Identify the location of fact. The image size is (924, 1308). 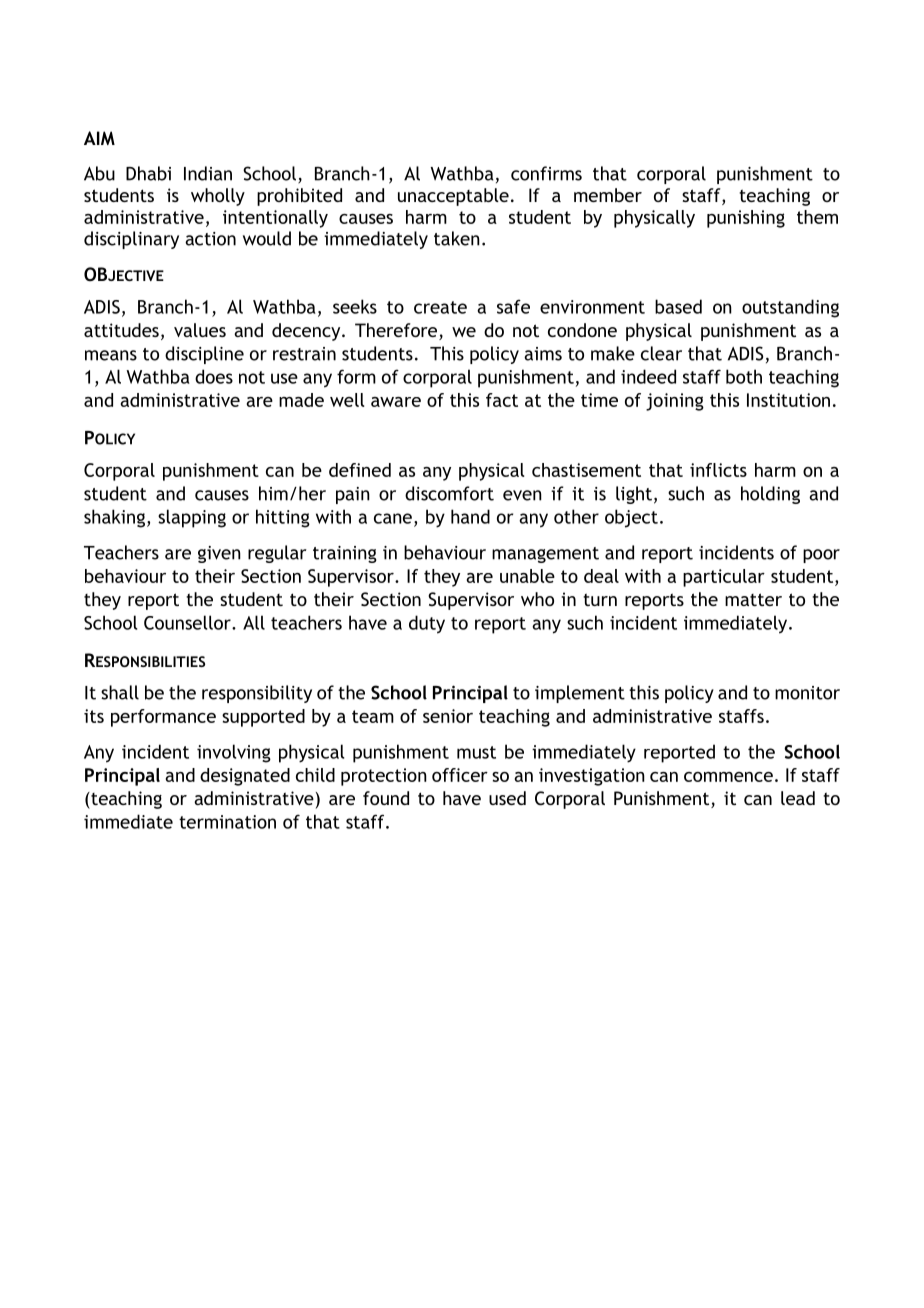
(502, 400).
